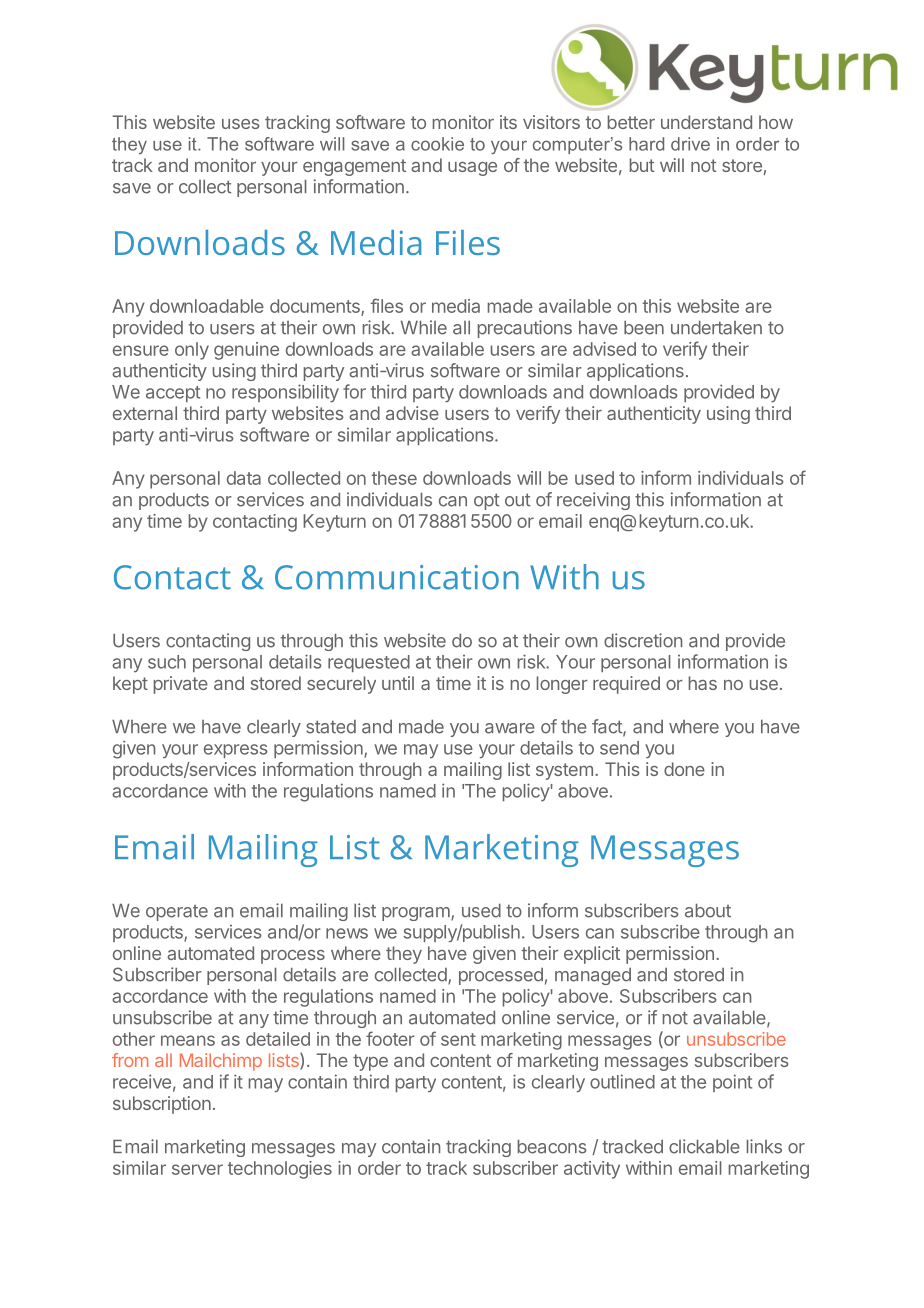  I want to click on about, so click(708, 911).
